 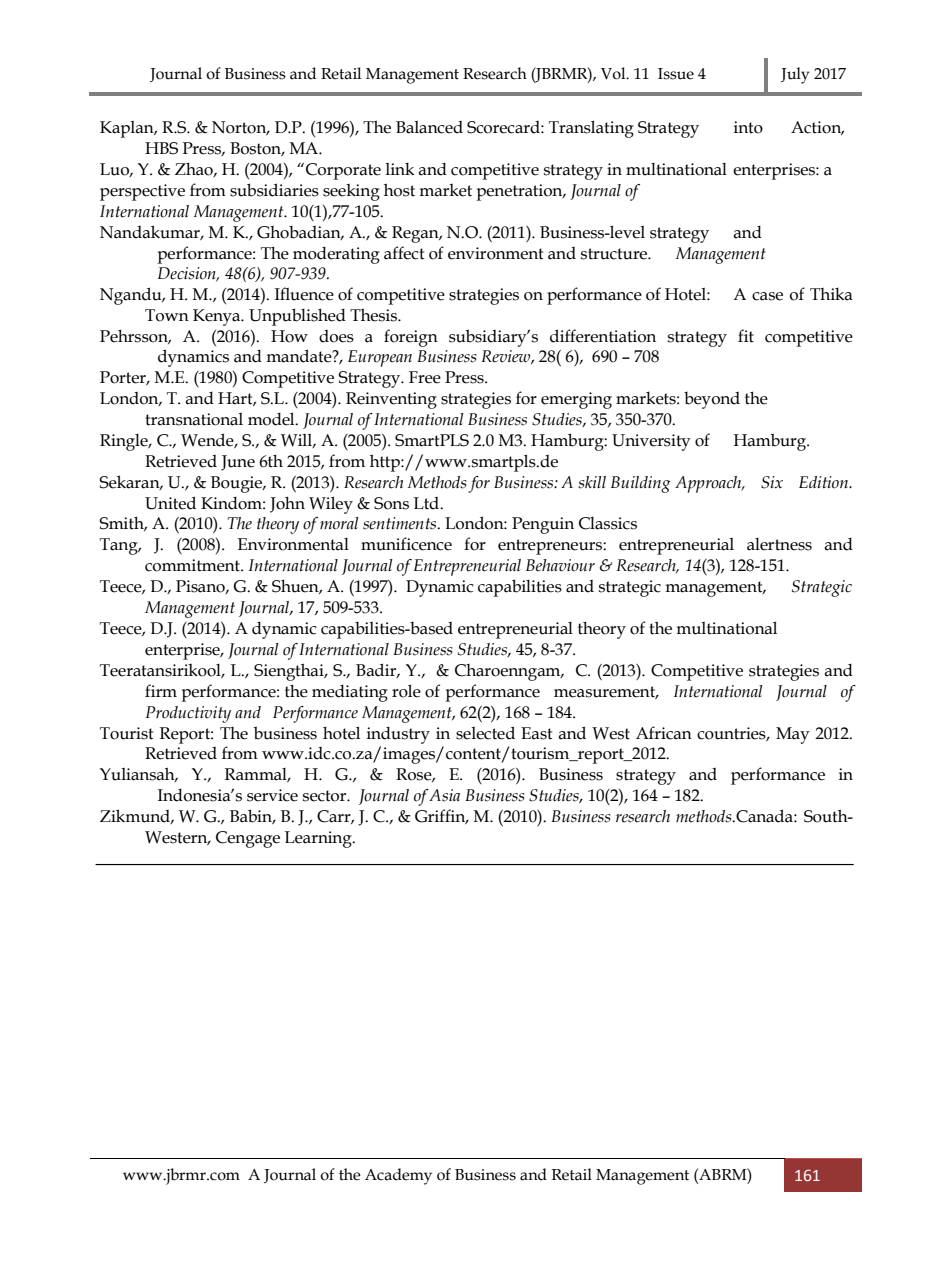 I want to click on Academy, so click(x=398, y=1176).
